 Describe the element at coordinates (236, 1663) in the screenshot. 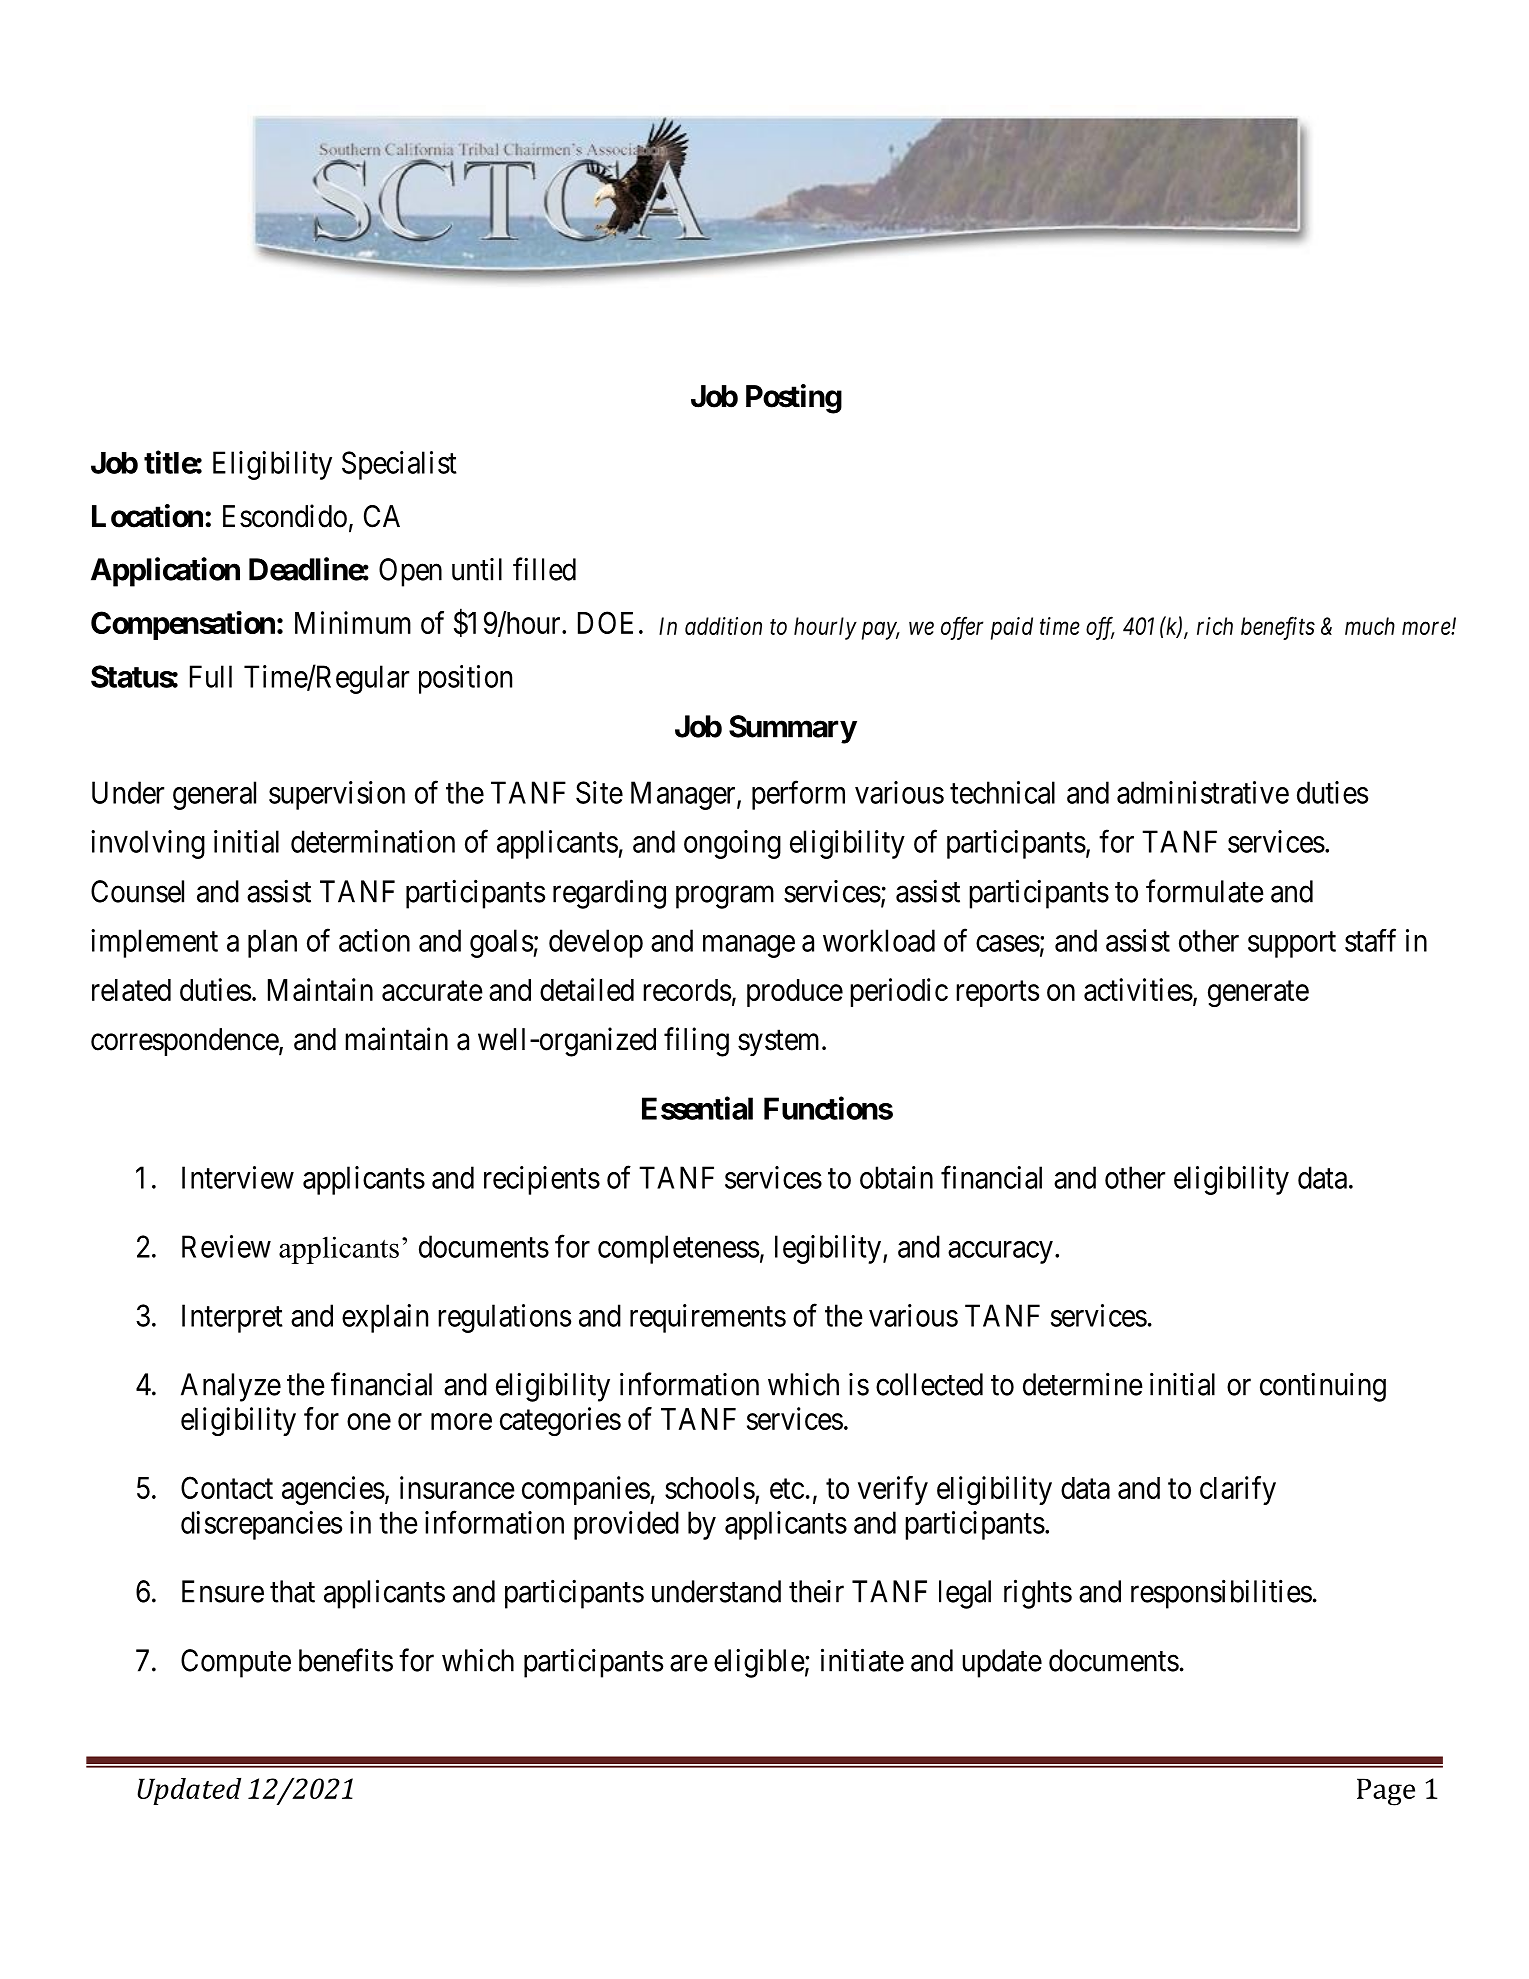

I see `Compute` at that location.
